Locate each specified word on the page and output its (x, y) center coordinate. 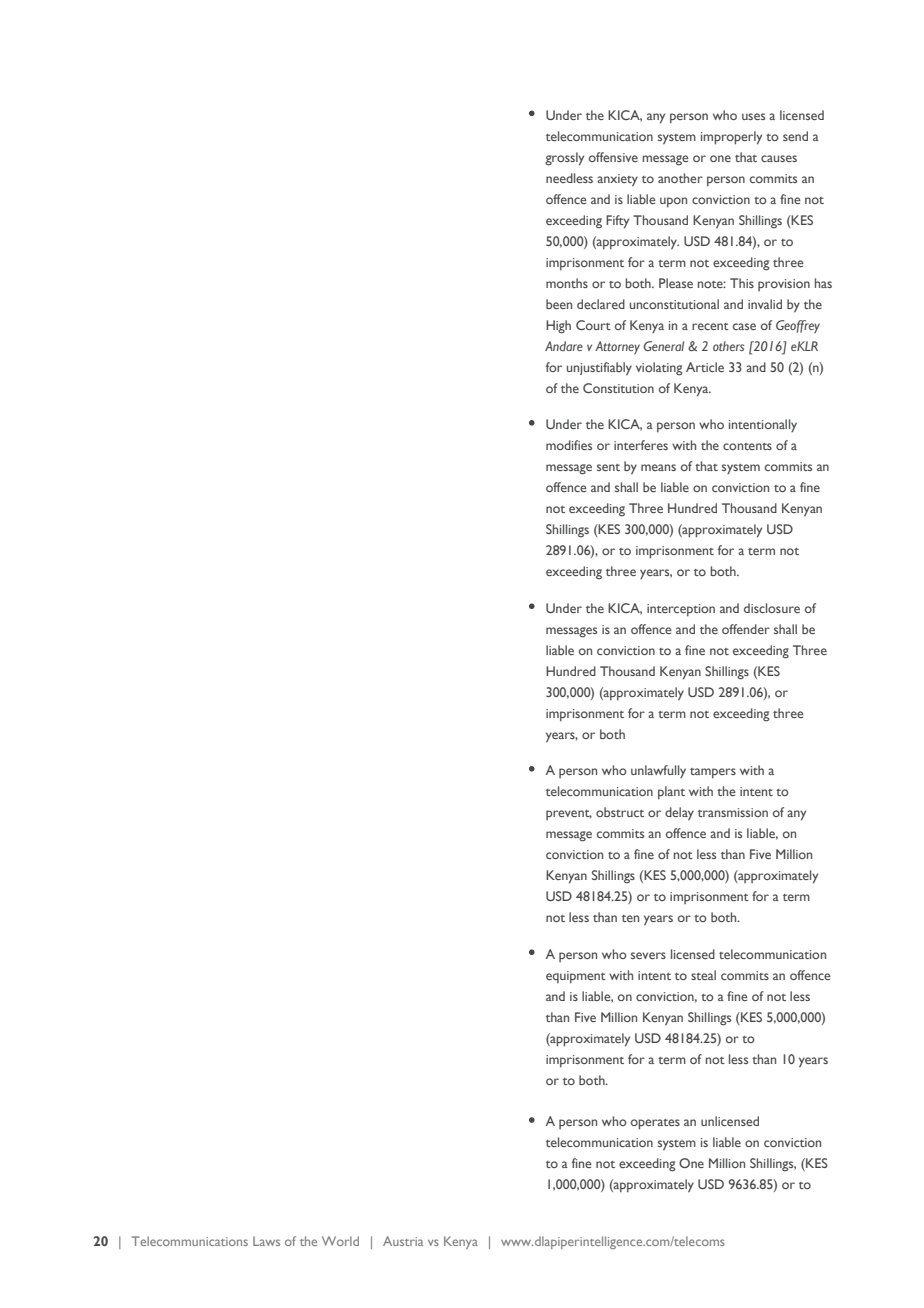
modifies (569, 445)
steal (703, 975)
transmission (733, 812)
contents (747, 446)
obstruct (620, 812)
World (340, 1241)
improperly (731, 138)
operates (655, 1124)
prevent (569, 815)
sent (608, 467)
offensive (613, 157)
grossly (564, 159)
